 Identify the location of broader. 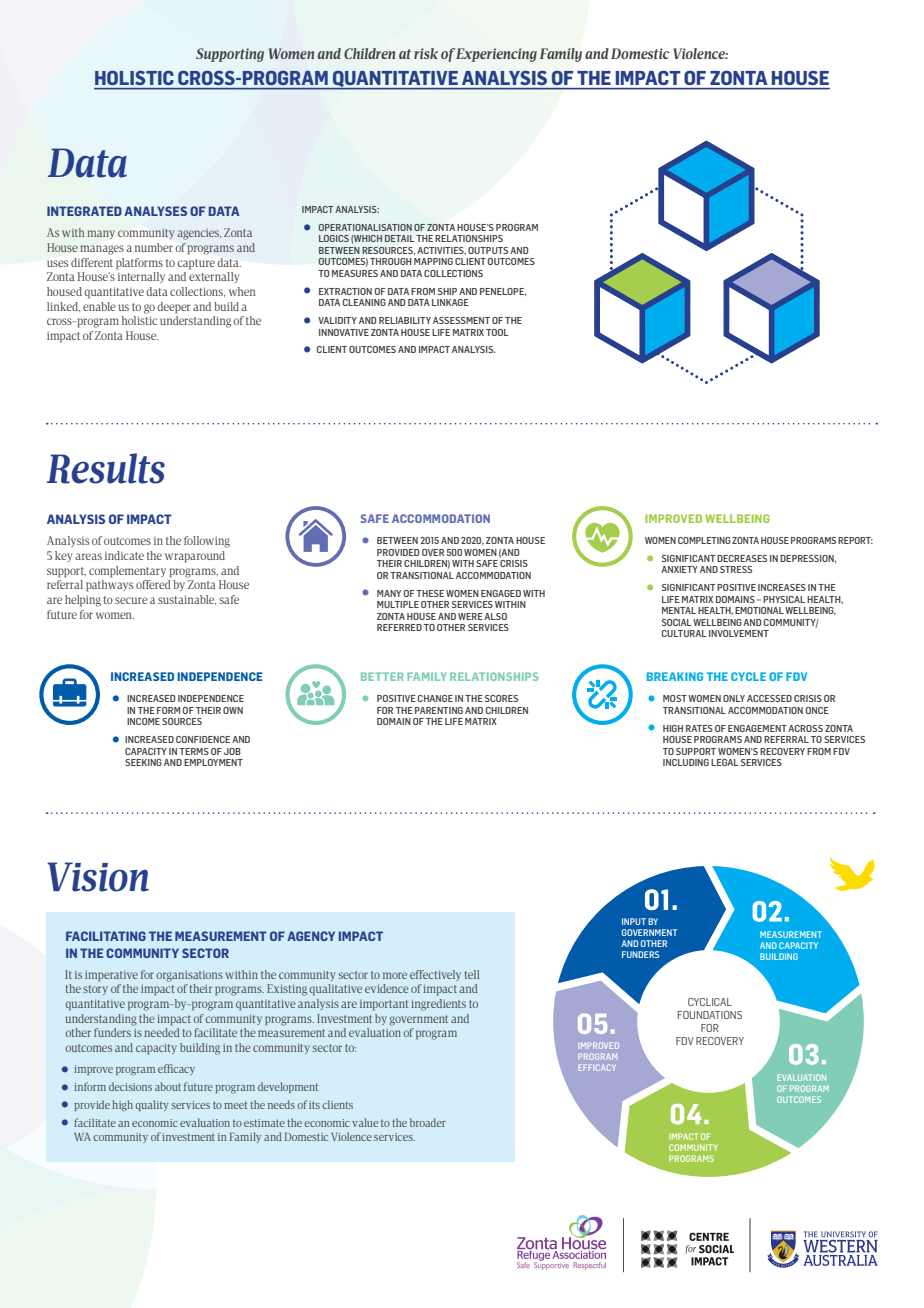
(428, 1122).
